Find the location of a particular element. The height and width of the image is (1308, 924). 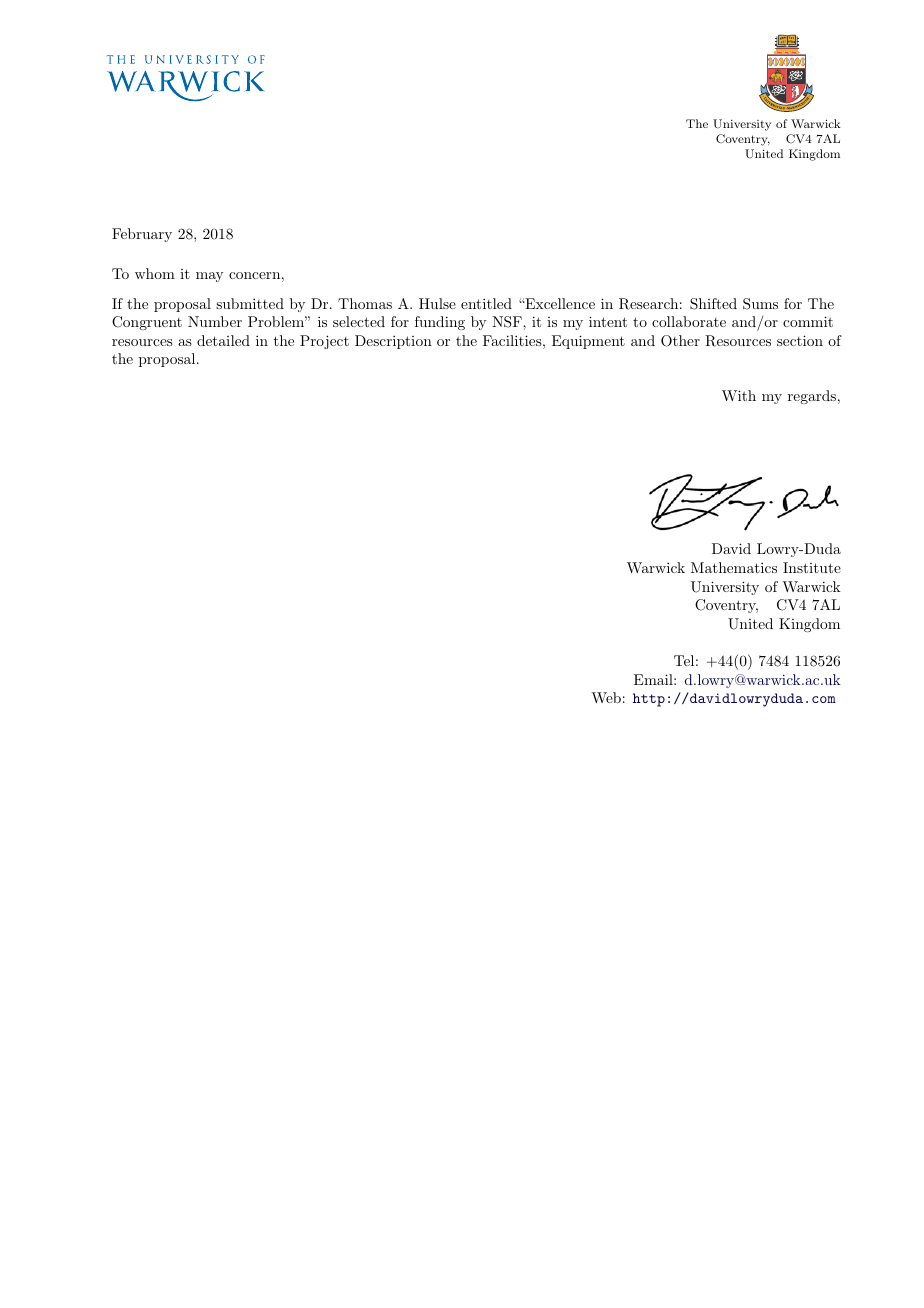

regards is located at coordinates (812, 397).
